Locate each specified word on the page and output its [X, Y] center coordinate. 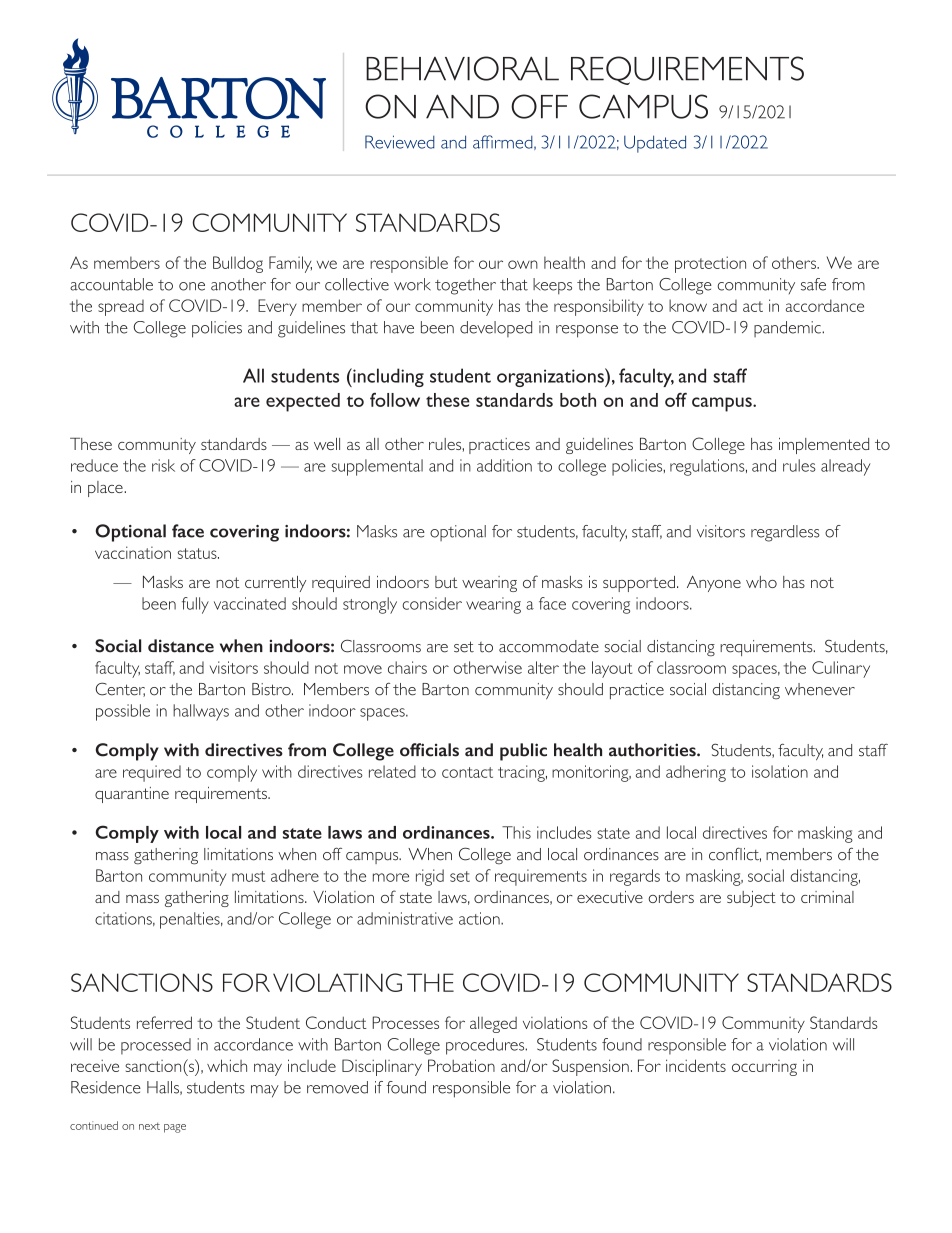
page [175, 1128]
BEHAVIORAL [462, 68]
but [446, 582]
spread [121, 308]
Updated [655, 144]
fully [195, 605]
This [516, 832]
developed [496, 329]
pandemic [788, 329]
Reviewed [400, 142]
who [761, 582]
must [248, 876]
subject [751, 899]
